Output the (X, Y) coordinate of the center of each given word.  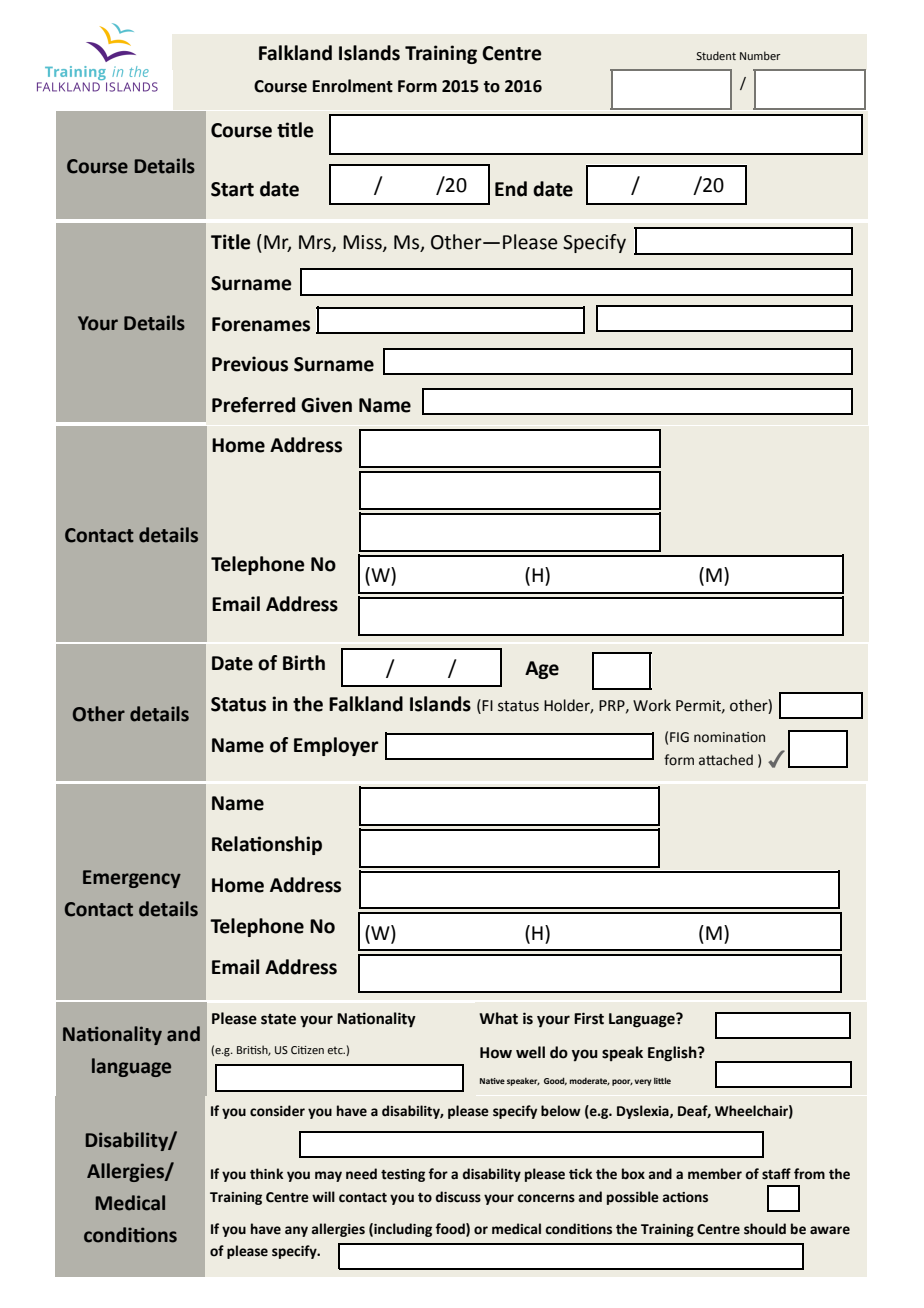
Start (232, 189)
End (511, 189)
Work (652, 705)
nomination (729, 737)
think (266, 1174)
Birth (304, 663)
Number (760, 55)
